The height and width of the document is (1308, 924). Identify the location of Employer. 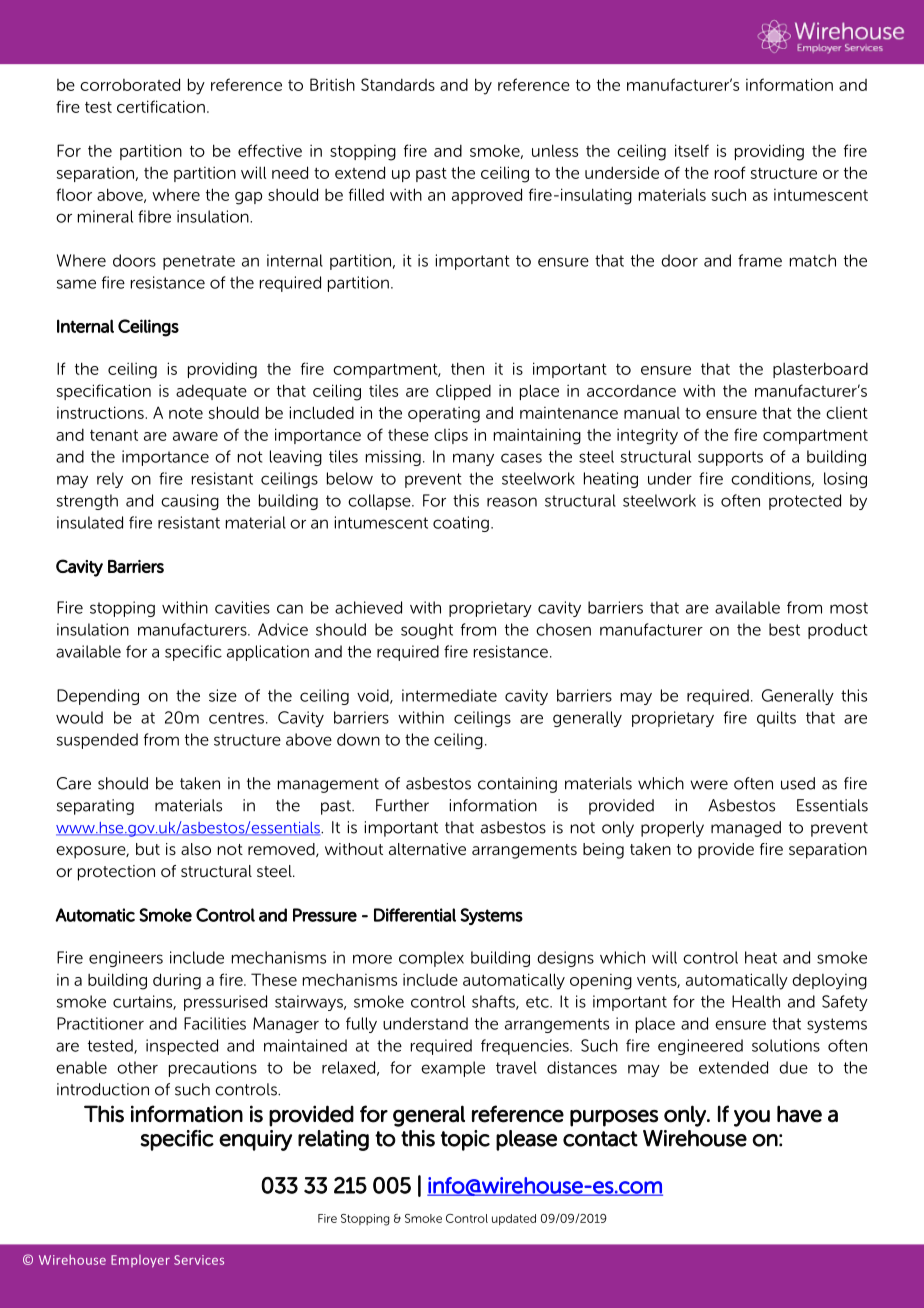
(140, 1261).
